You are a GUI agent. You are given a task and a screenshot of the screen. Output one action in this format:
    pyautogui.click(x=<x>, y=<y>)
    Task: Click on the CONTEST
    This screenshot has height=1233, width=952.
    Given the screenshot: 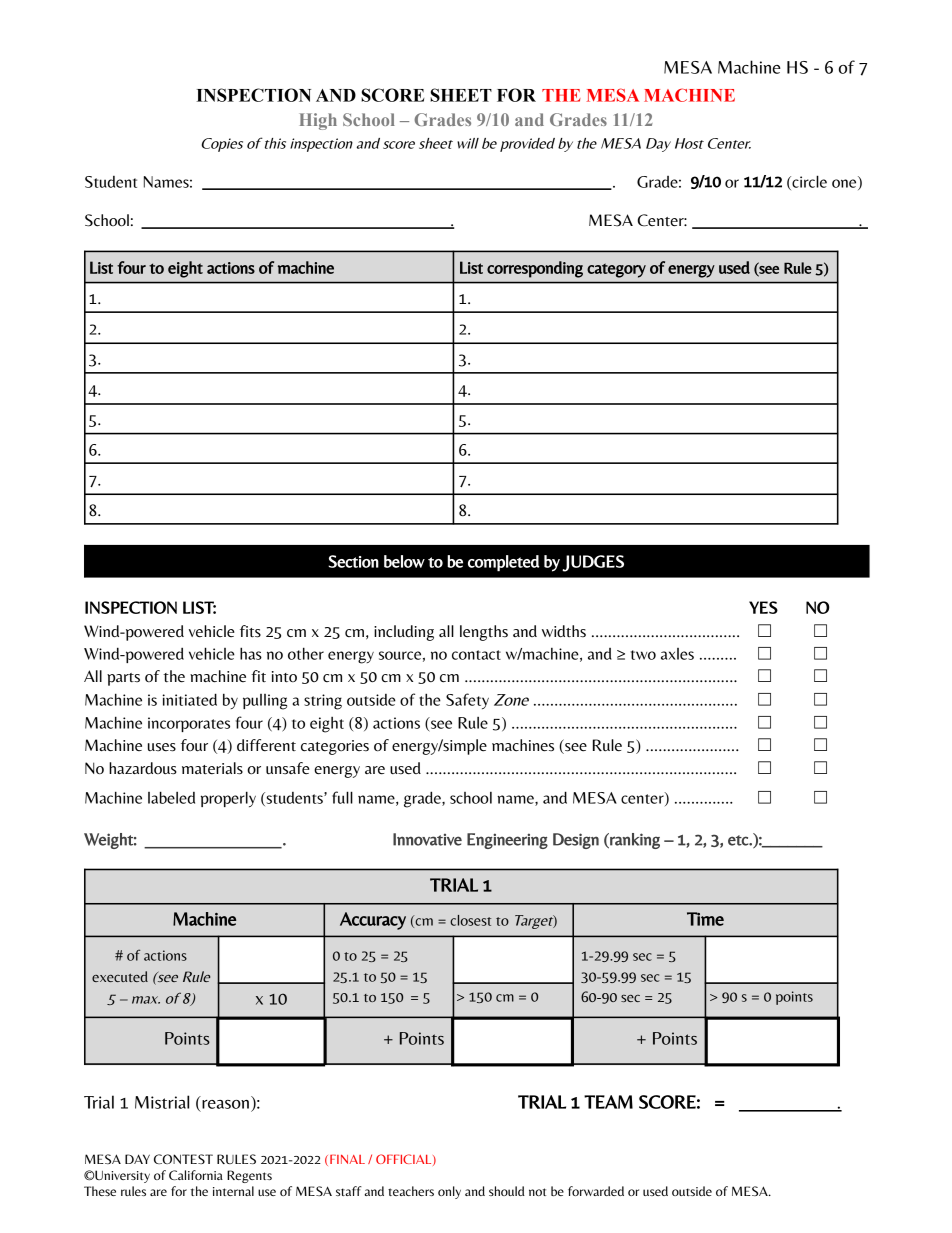 What is the action you would take?
    pyautogui.click(x=183, y=1159)
